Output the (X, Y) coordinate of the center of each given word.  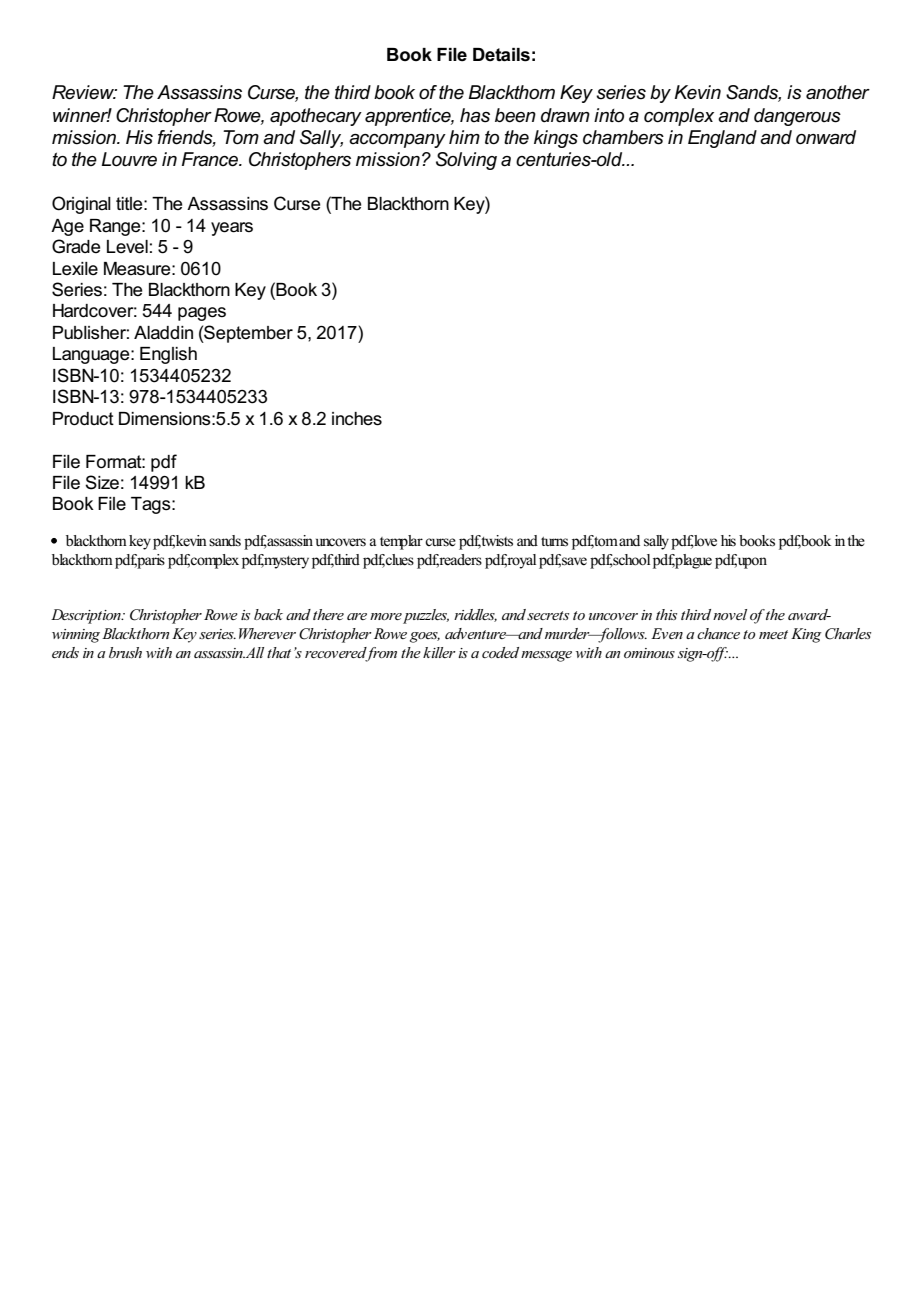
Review (84, 92)
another (838, 92)
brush (125, 652)
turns (554, 542)
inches (357, 419)
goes (425, 637)
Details (501, 55)
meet (773, 634)
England (722, 139)
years (232, 229)
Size (102, 482)
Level (127, 247)
